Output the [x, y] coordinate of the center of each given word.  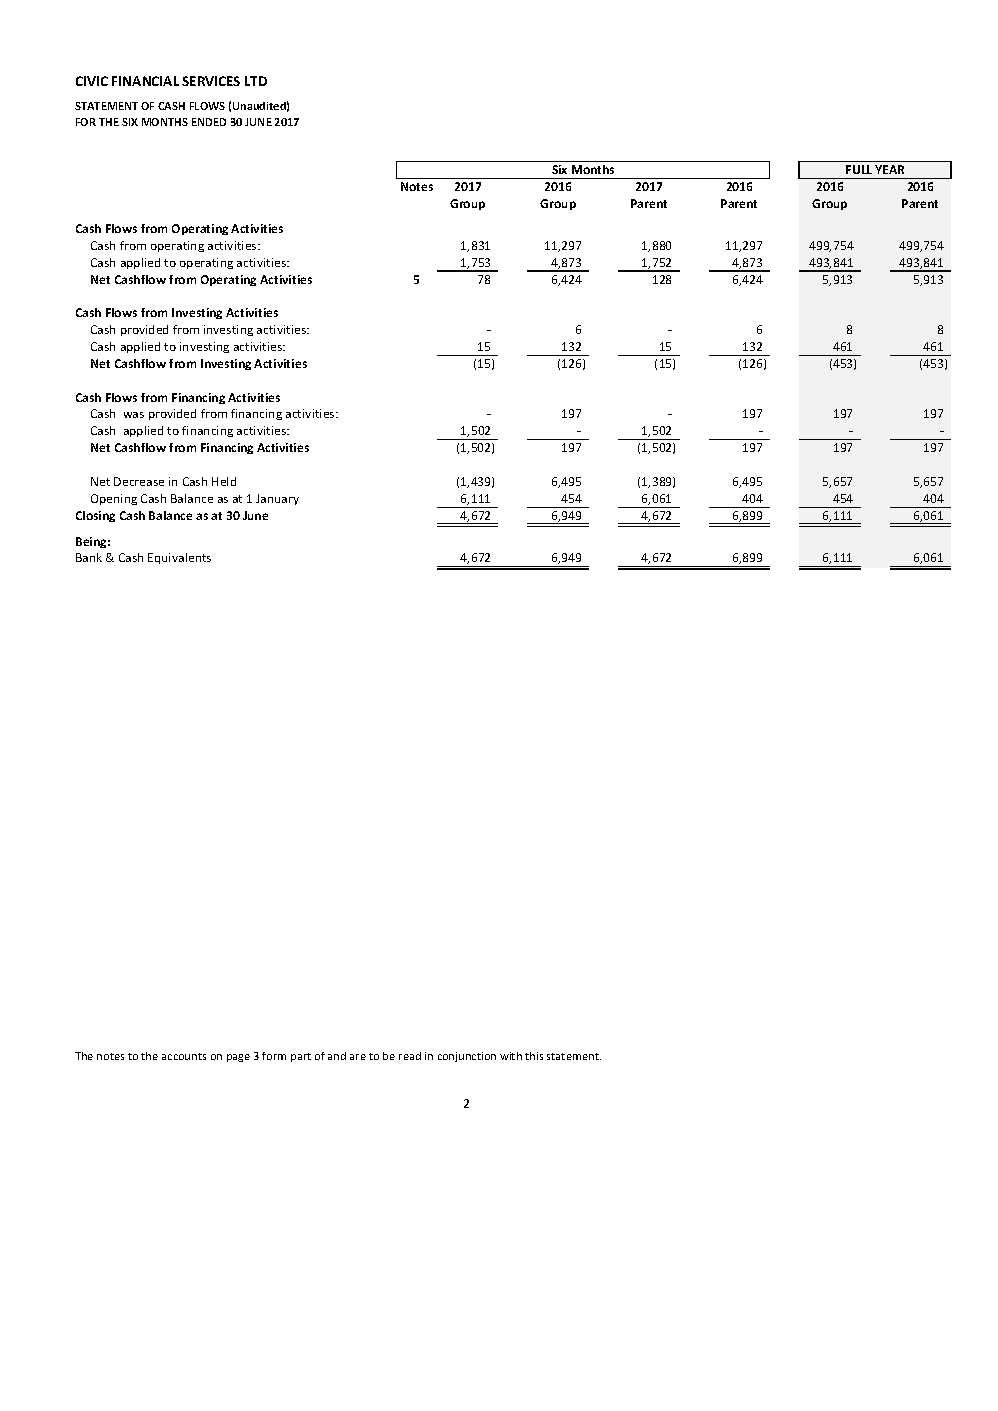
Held [224, 481]
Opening [114, 499]
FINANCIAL [145, 81]
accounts [184, 1056]
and [337, 1056]
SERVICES [211, 81]
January [277, 499]
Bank [89, 557]
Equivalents [179, 558]
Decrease [139, 481]
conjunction [467, 1057]
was [134, 415]
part [301, 1057]
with [511, 1056]
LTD [256, 81]
